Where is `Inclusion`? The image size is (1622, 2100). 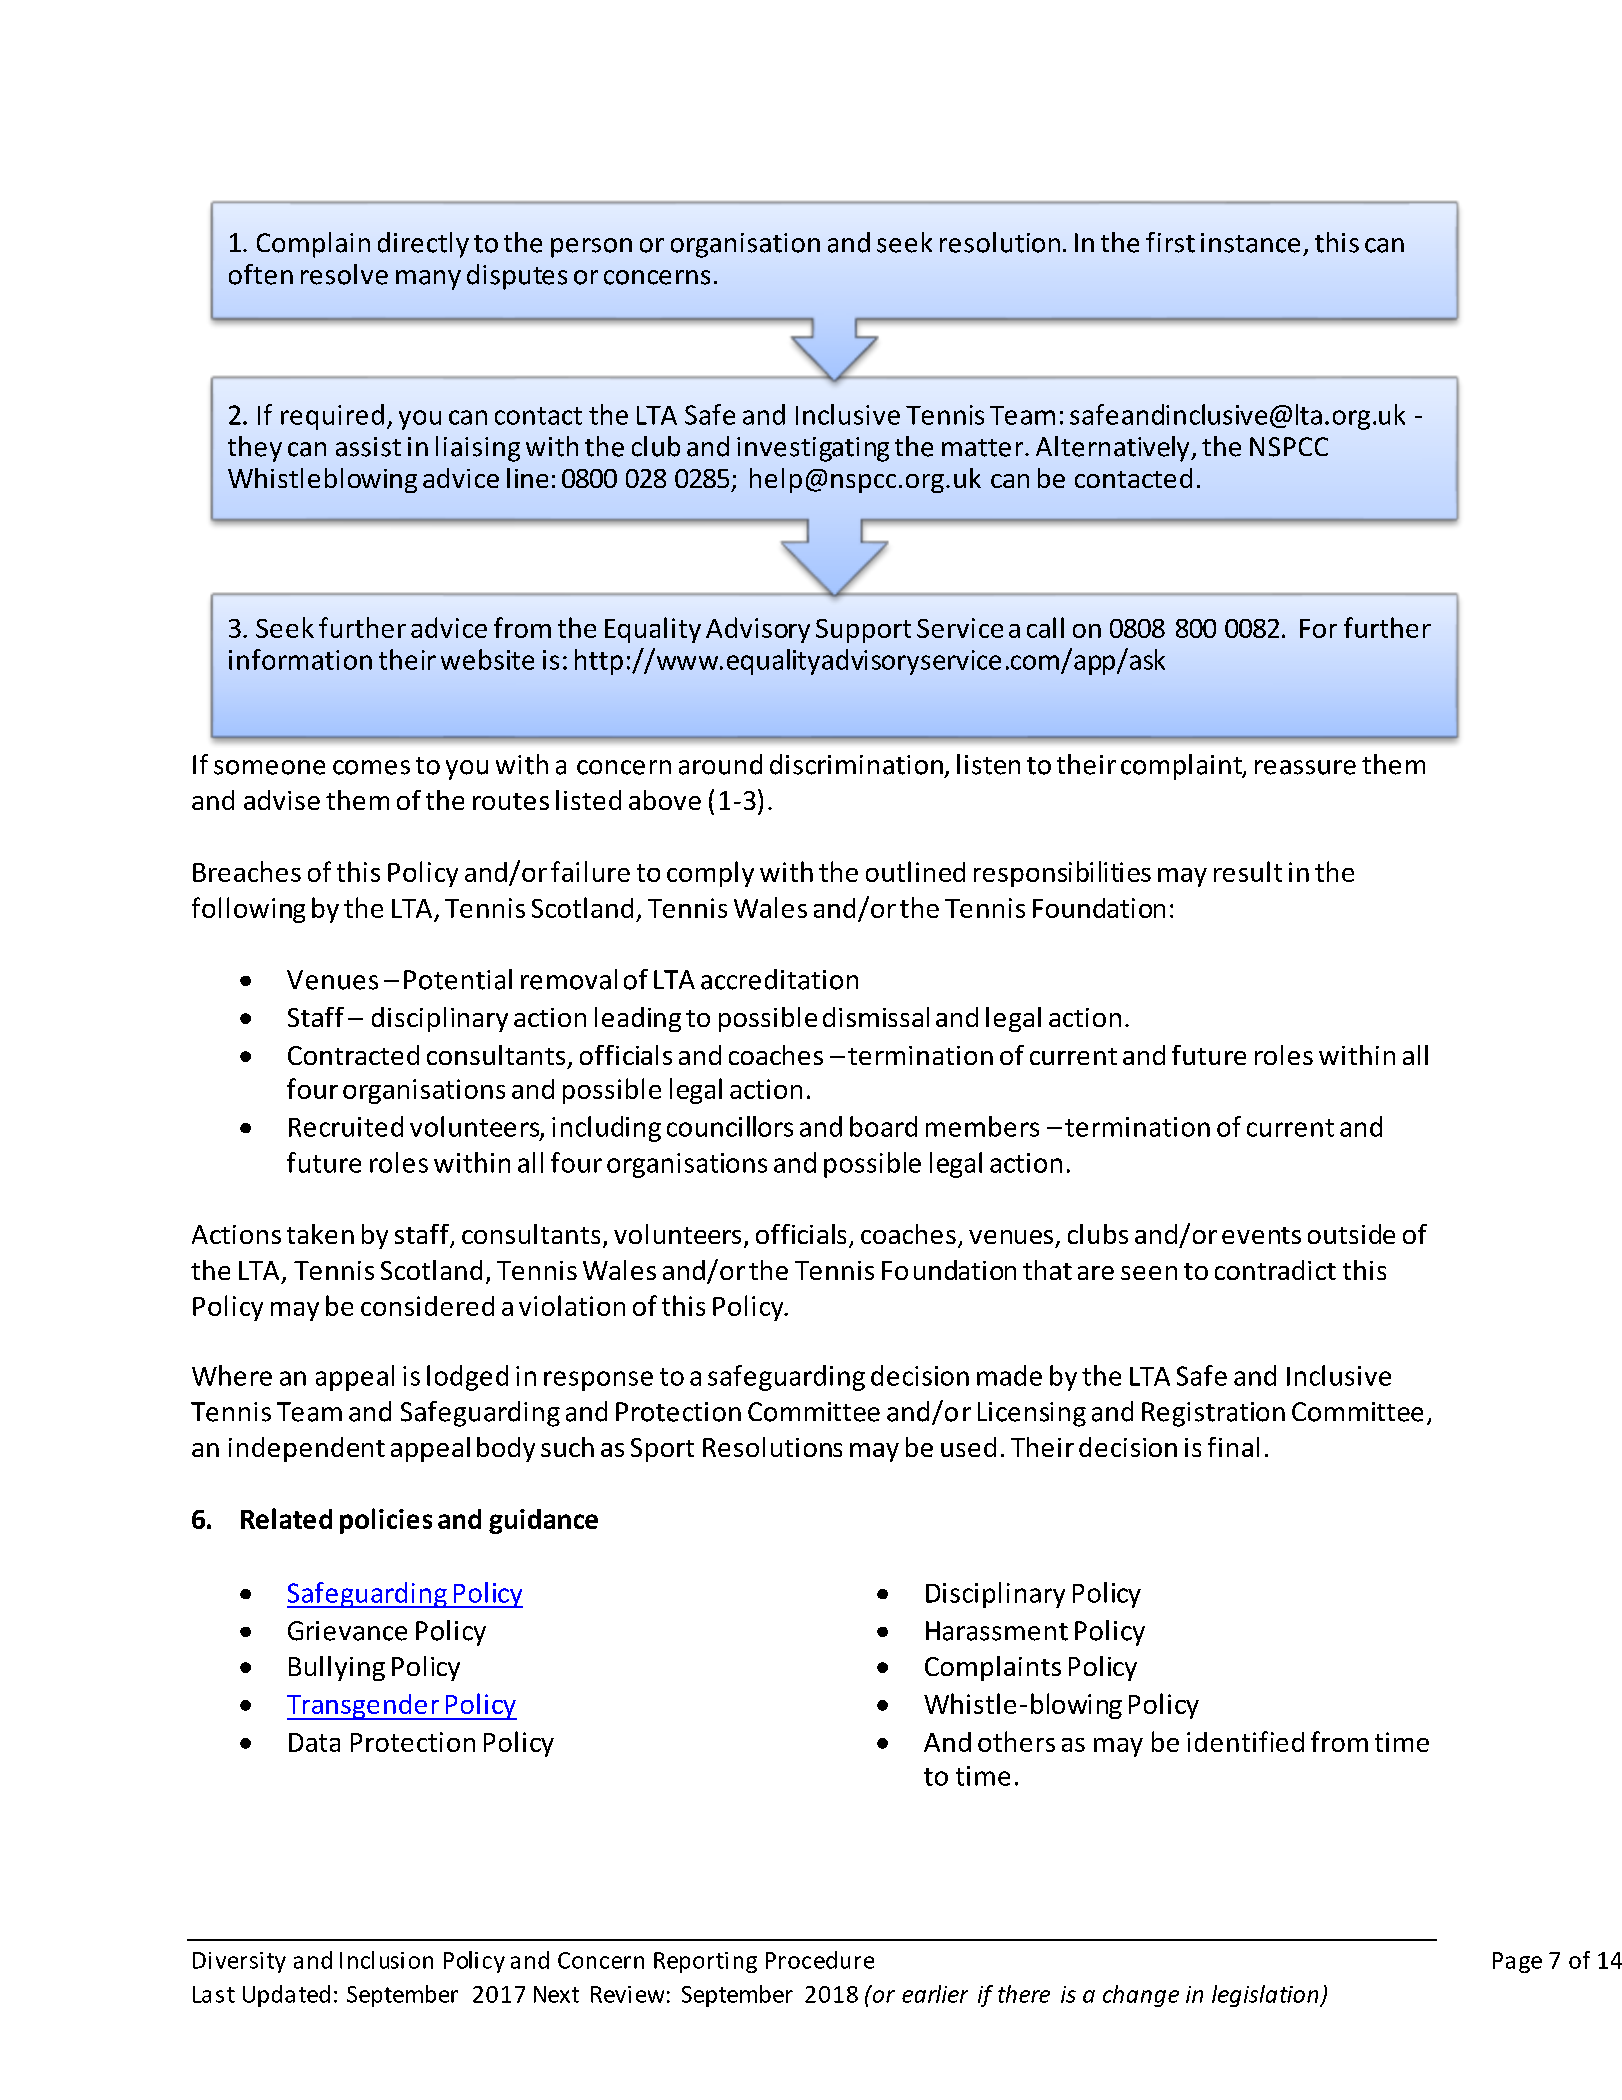
Inclusion is located at coordinates (386, 1960).
